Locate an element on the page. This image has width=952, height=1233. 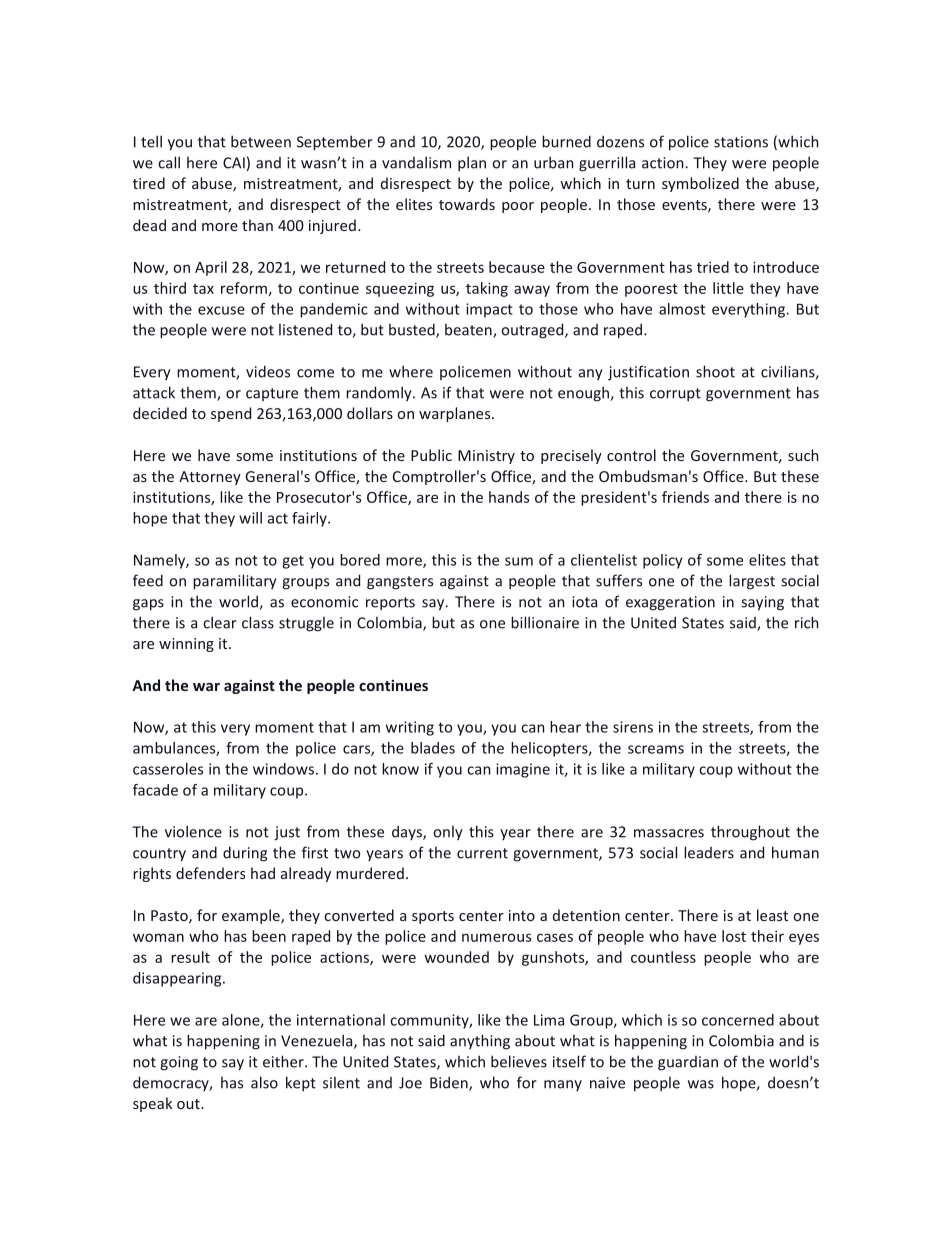
also is located at coordinates (264, 1082).
